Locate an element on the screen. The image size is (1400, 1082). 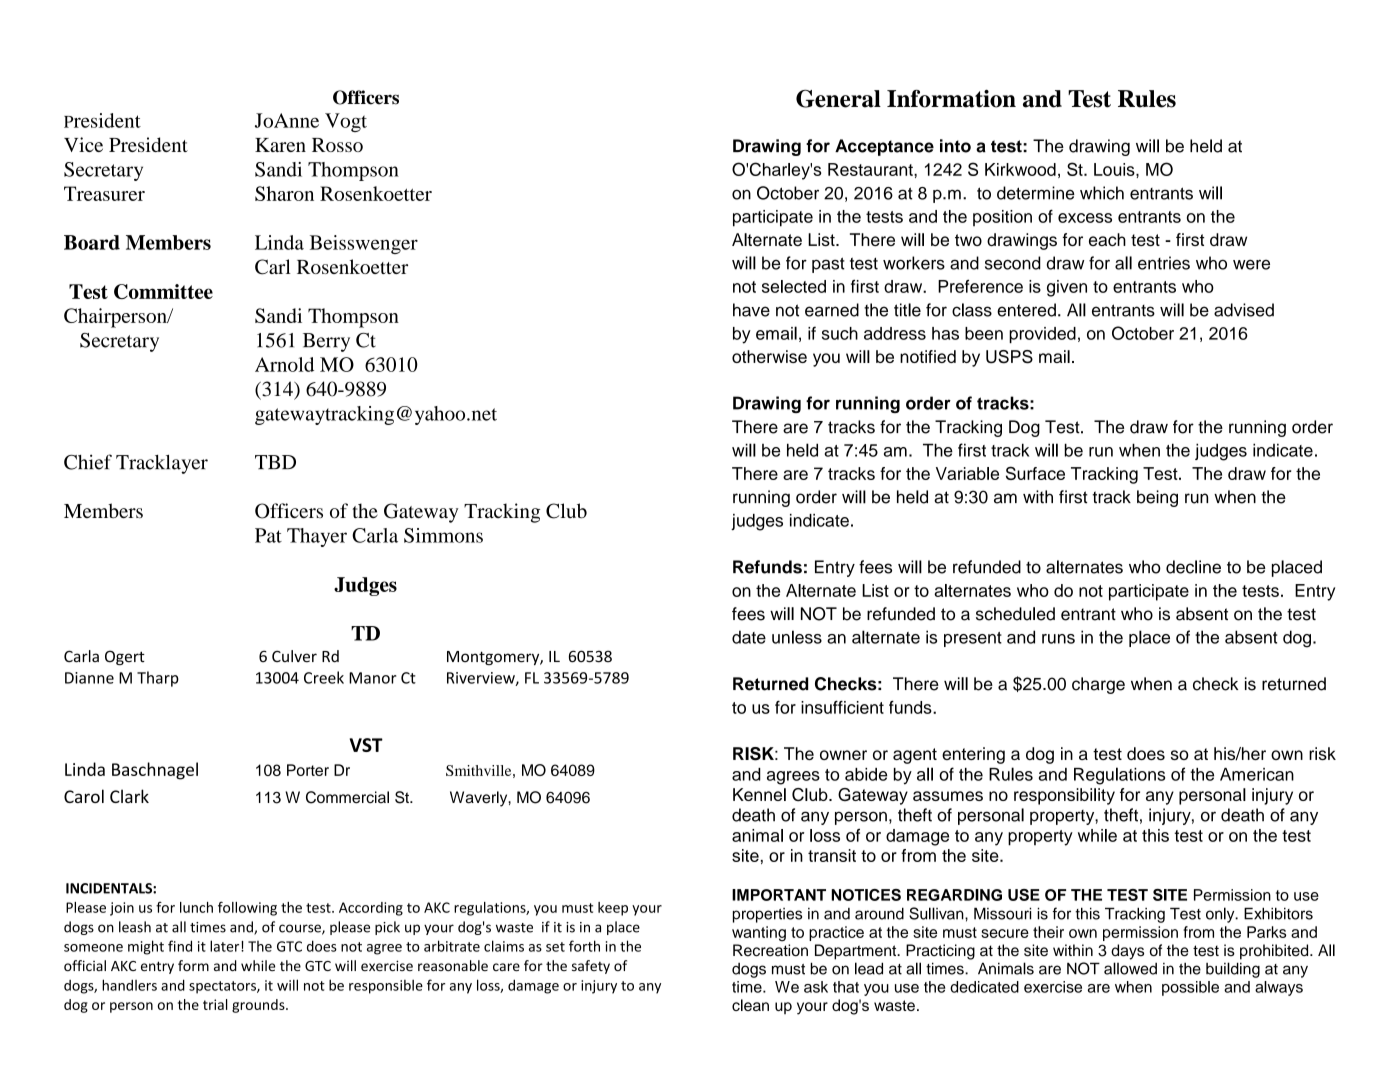
otherwise is located at coordinates (769, 356).
